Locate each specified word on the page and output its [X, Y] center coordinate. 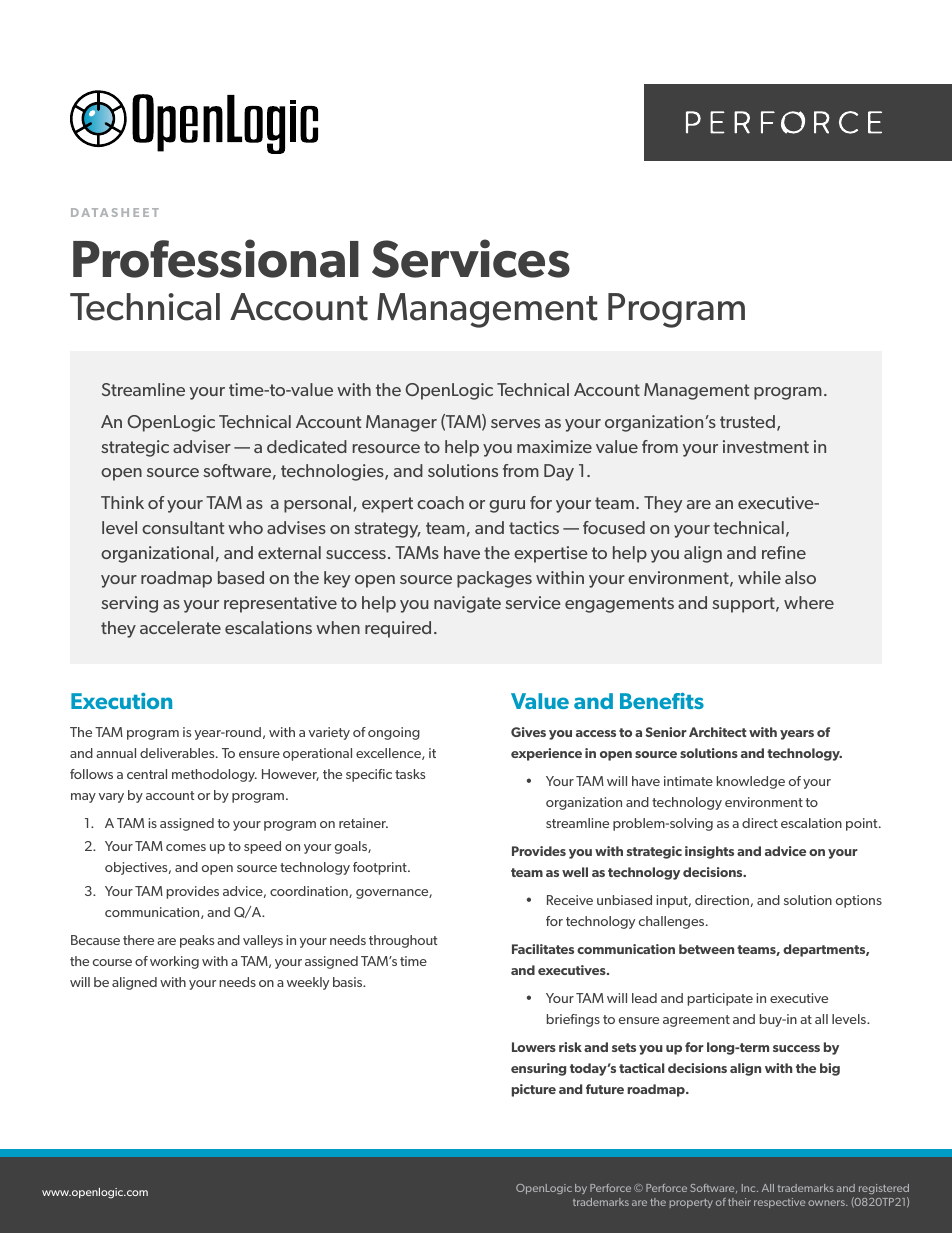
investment [766, 446]
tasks [410, 774]
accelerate [180, 627]
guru [507, 506]
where [809, 602]
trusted [747, 421]
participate [720, 999]
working [174, 962]
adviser [202, 446]
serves [515, 423]
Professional [216, 258]
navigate [467, 604]
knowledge [751, 782]
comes [186, 847]
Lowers [534, 1047]
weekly [308, 983]
